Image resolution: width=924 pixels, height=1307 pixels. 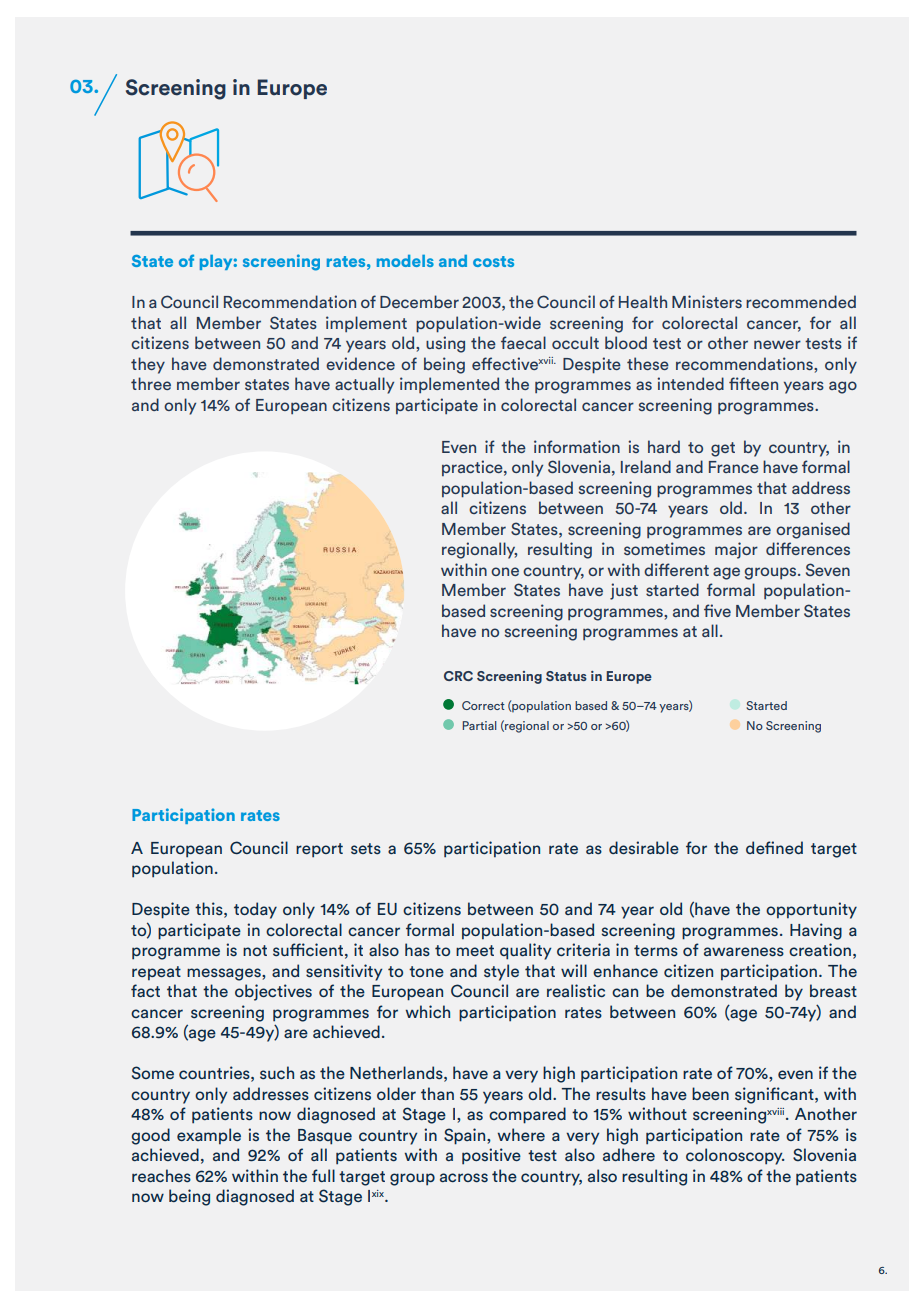 I want to click on costs, so click(x=493, y=261).
